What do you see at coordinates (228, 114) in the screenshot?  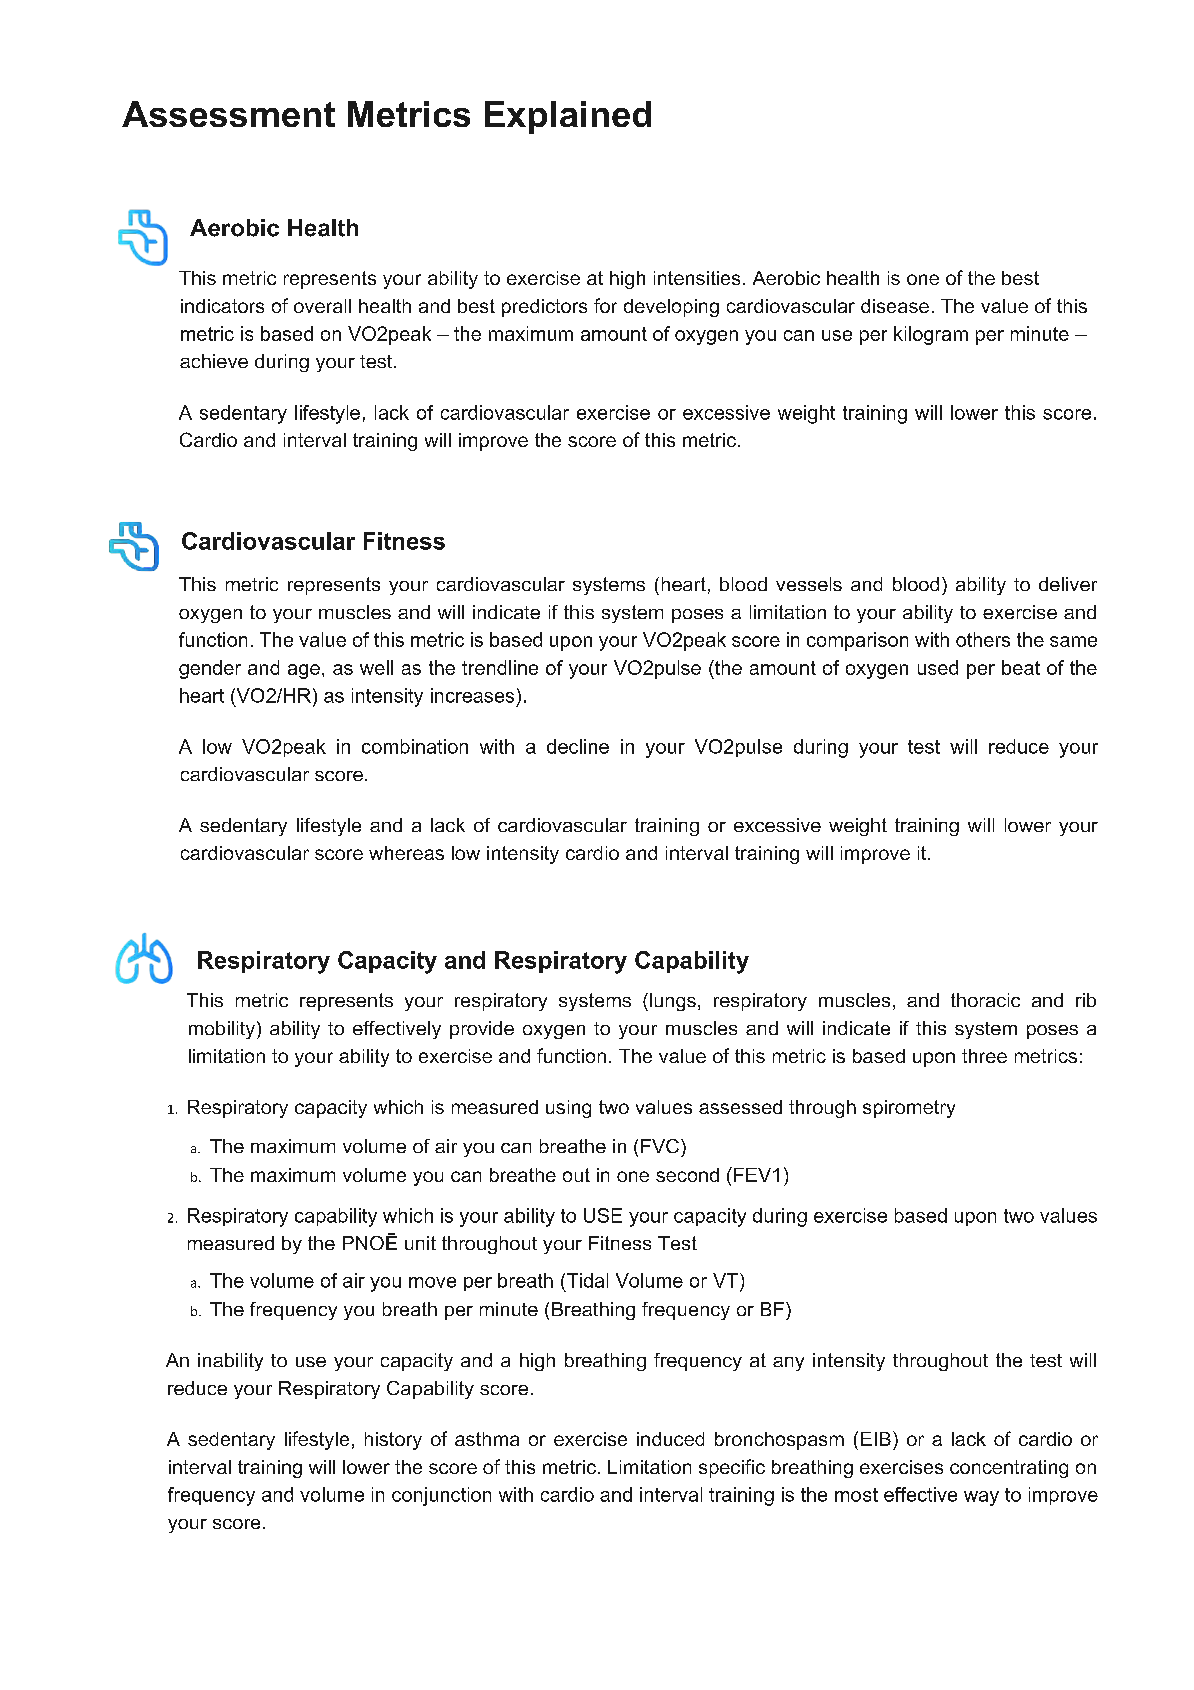 I see `Assessment` at bounding box center [228, 114].
